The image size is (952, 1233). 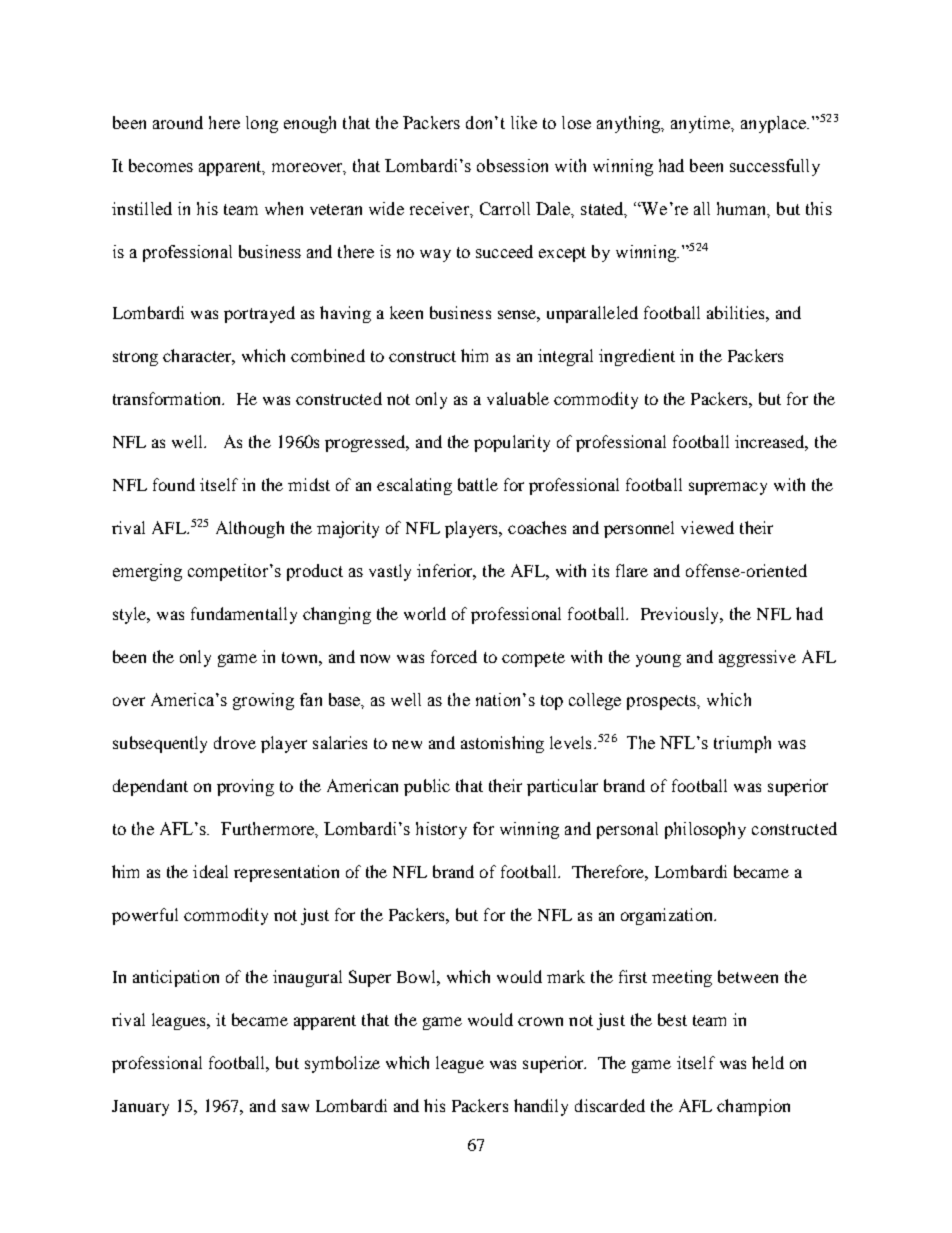 What do you see at coordinates (668, 916) in the screenshot?
I see `organization` at bounding box center [668, 916].
